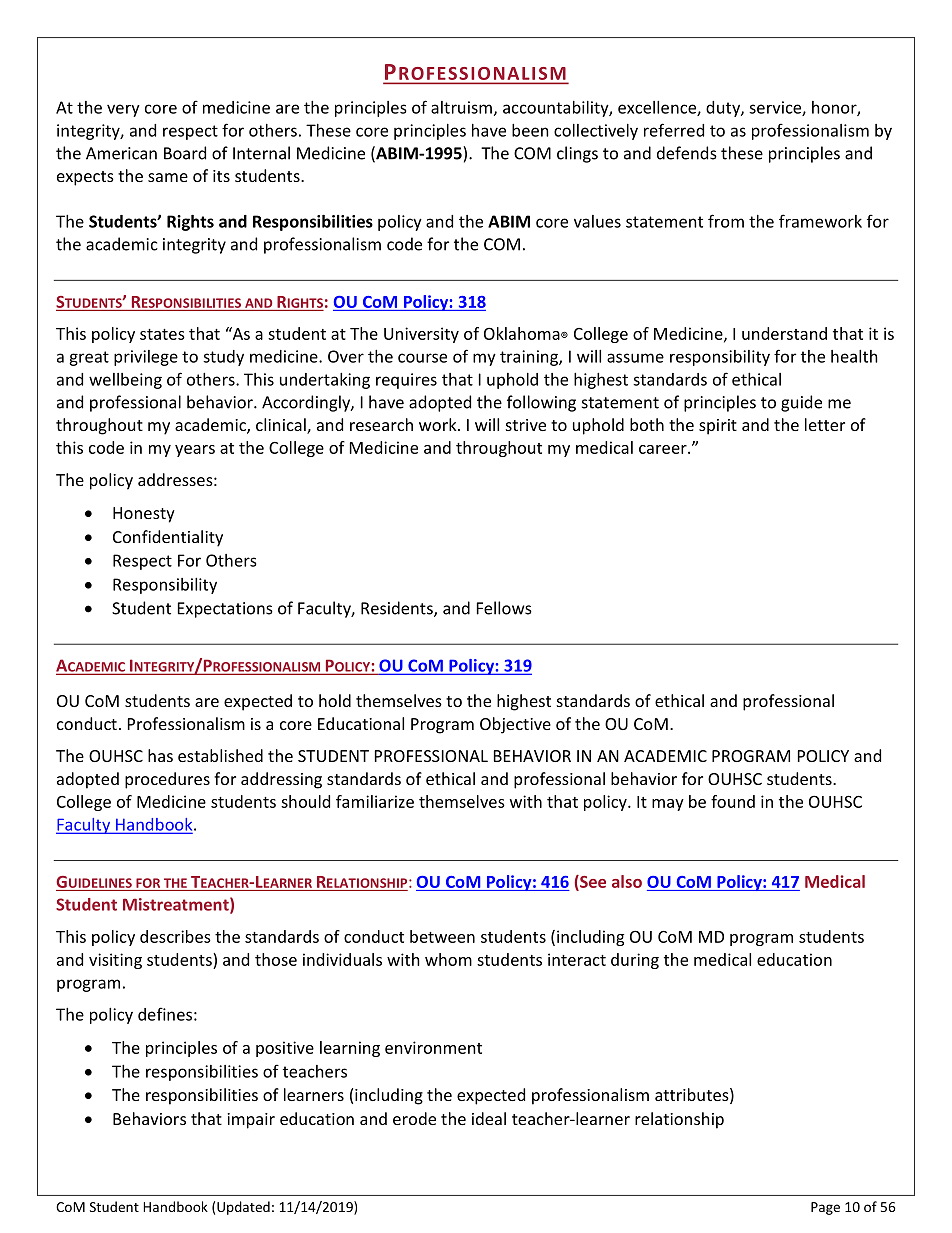 Image resolution: width=952 pixels, height=1233 pixels. Describe the element at coordinates (225, 610) in the document. I see `Expectations` at that location.
